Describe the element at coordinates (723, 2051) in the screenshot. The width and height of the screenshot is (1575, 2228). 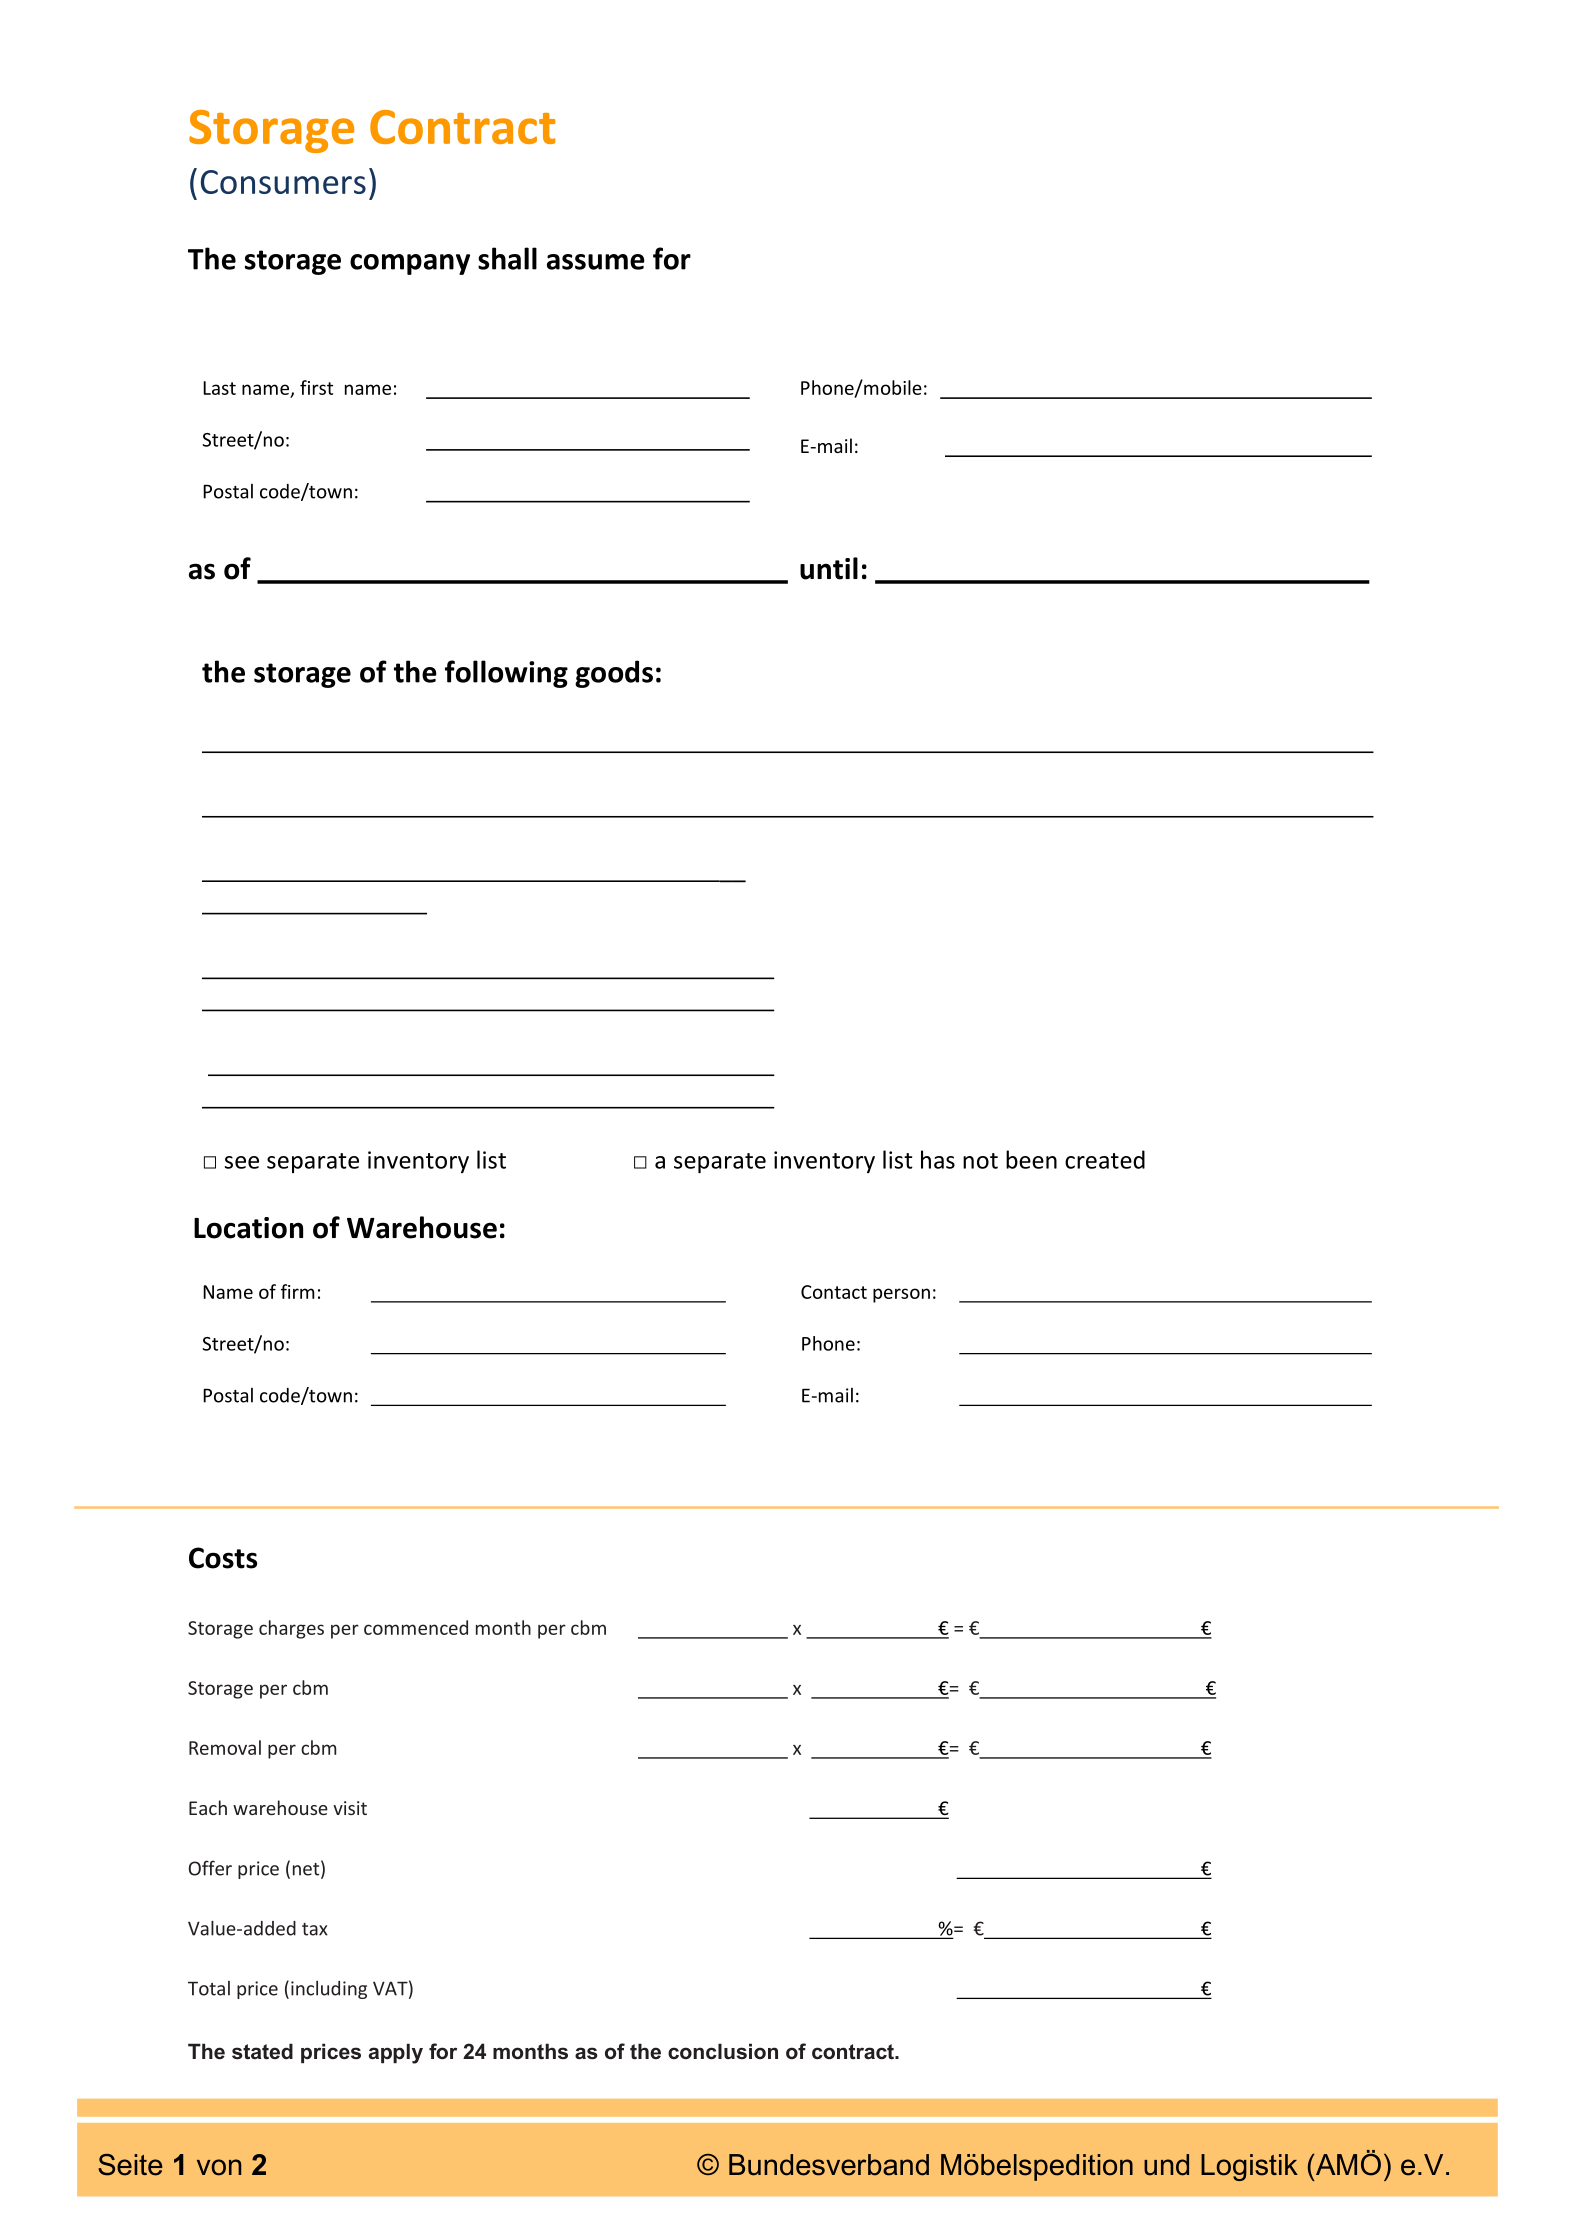
I see `conclusion` at that location.
